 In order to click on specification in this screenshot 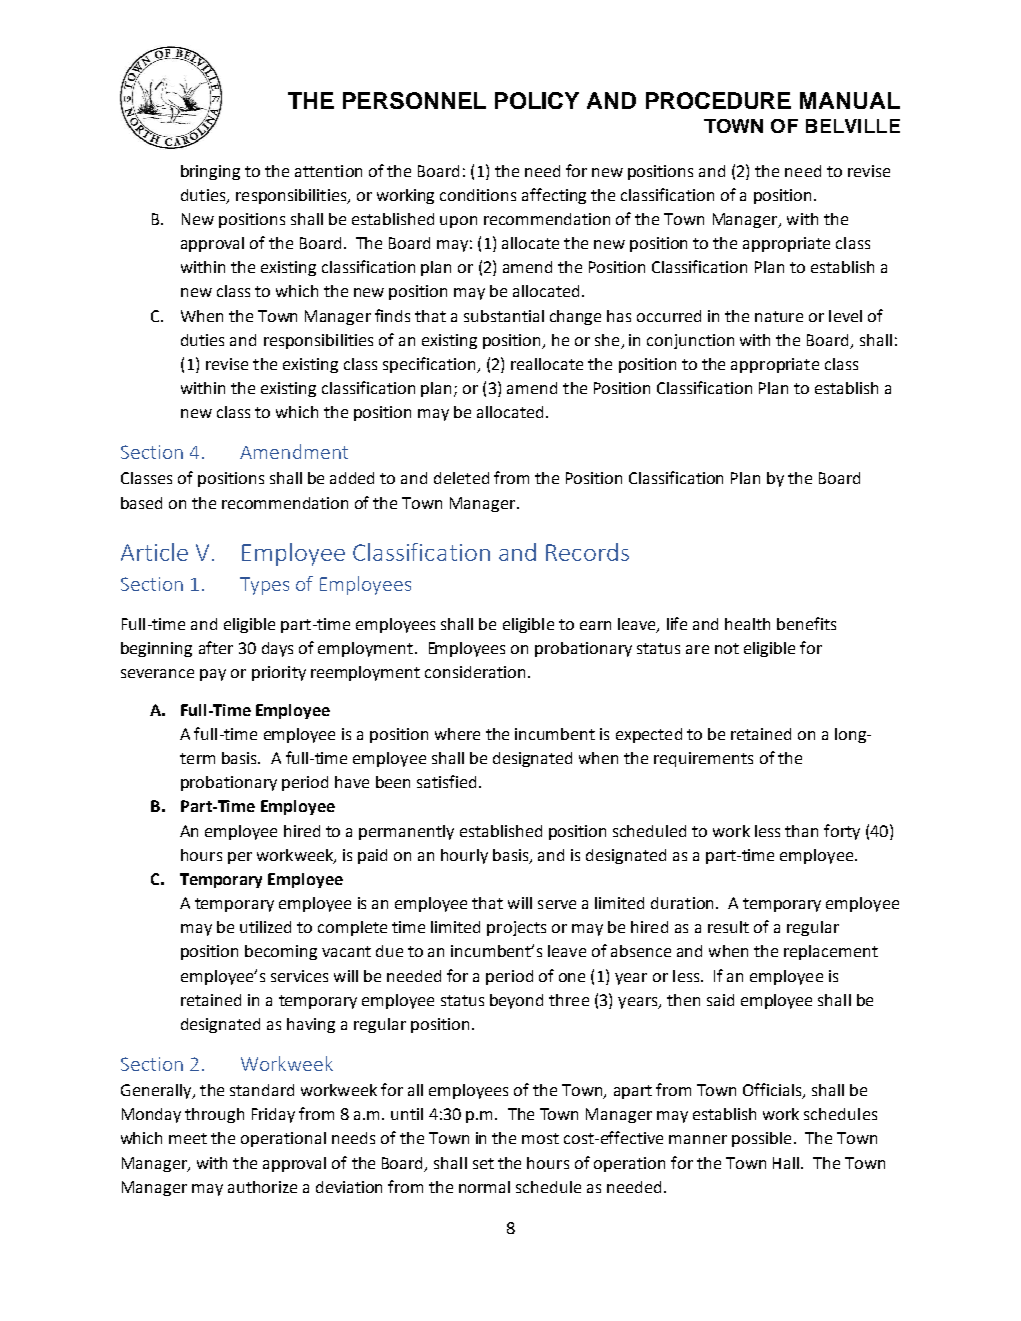, I will do `click(430, 365)`.
